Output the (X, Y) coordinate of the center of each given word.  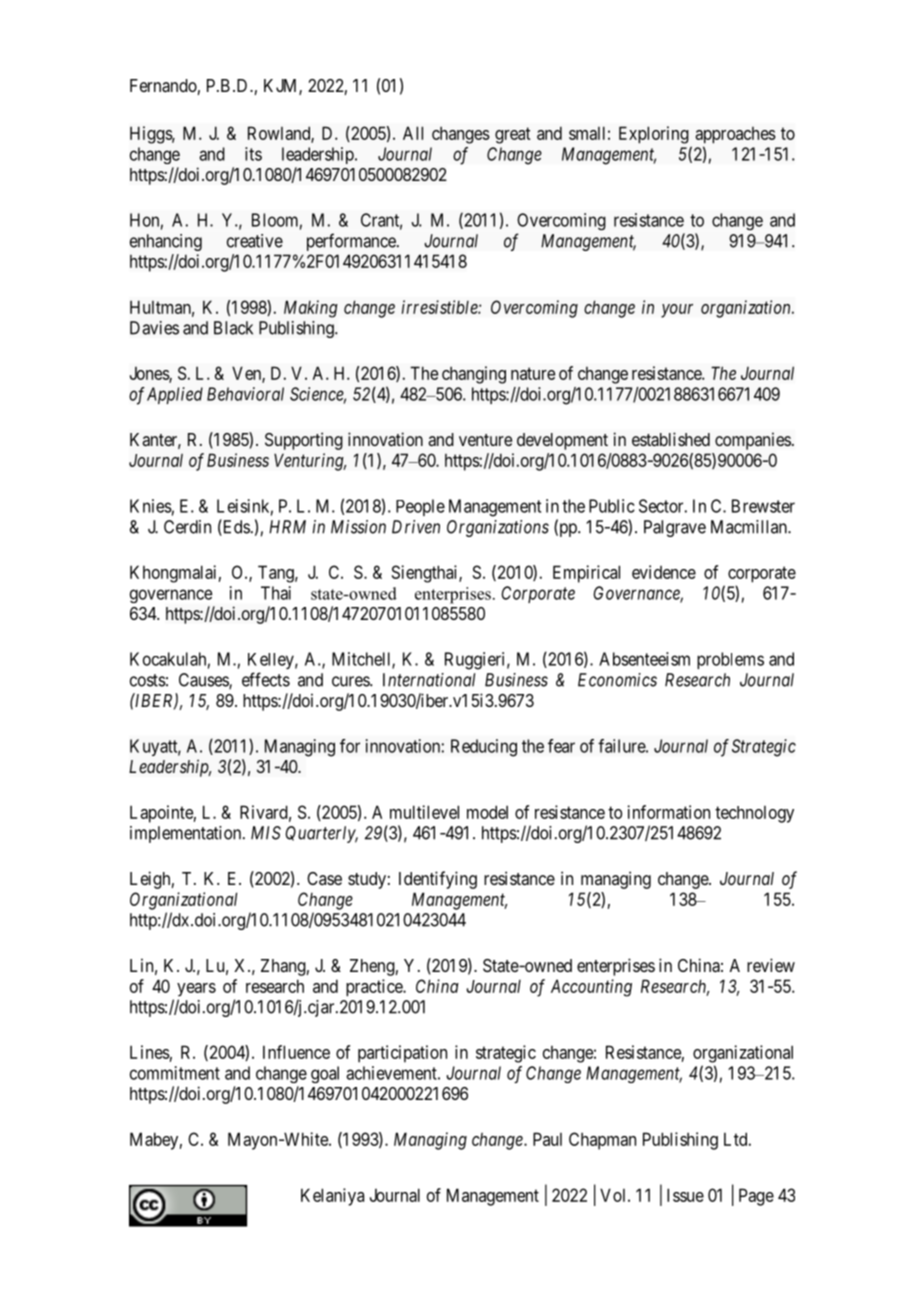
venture (485, 440)
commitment (175, 1073)
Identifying (438, 880)
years (196, 990)
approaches (735, 135)
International (429, 680)
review (771, 965)
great (513, 135)
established (671, 439)
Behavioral (245, 394)
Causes (204, 681)
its (253, 154)
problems (730, 660)
